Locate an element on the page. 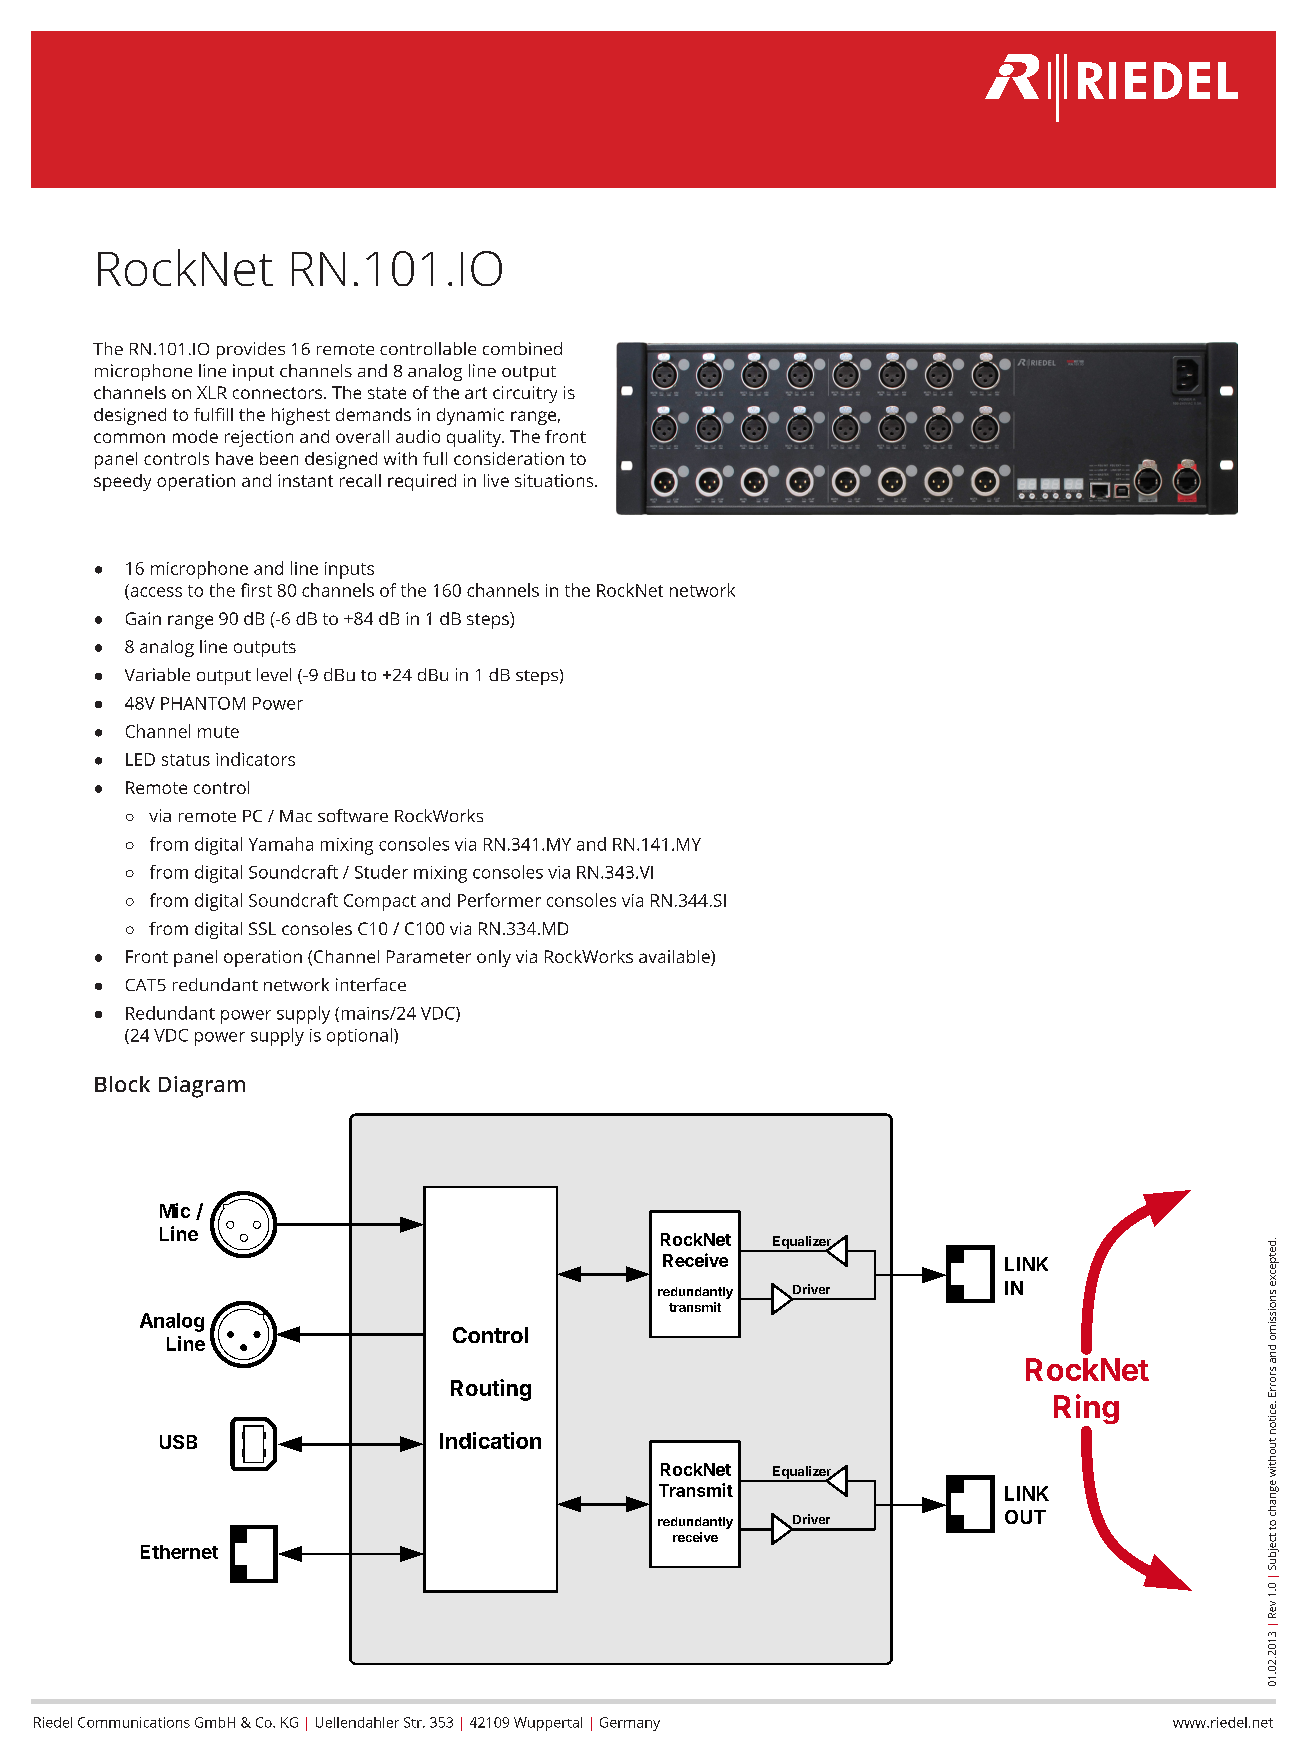 Image resolution: width=1307 pixels, height=1743 pixels. Performer is located at coordinates (499, 900).
